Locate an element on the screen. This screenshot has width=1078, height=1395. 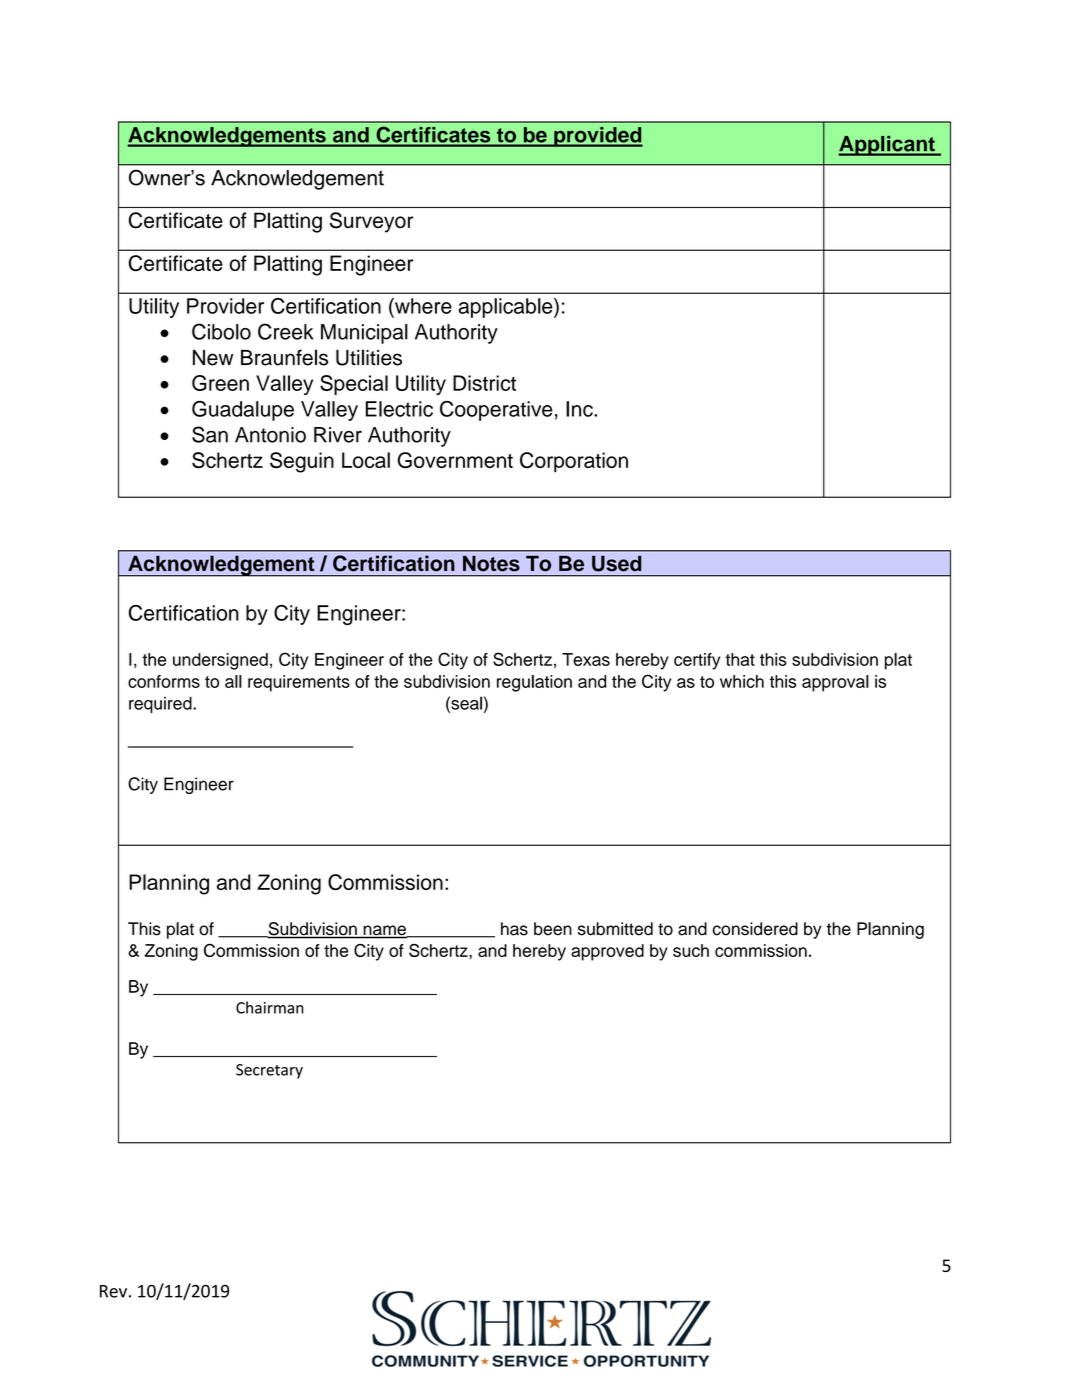
Secretary is located at coordinates (269, 1071).
